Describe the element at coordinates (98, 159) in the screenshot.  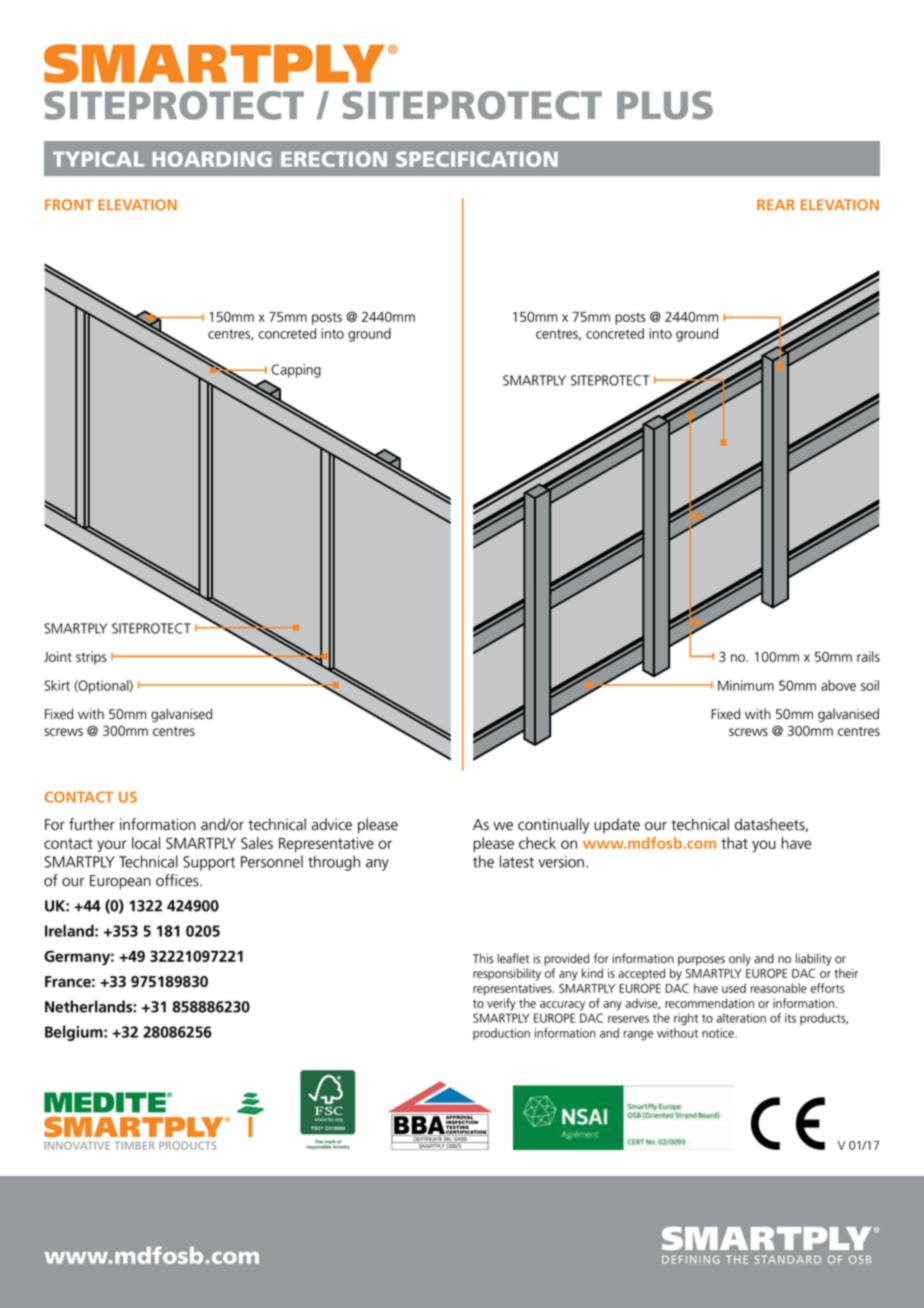
I see `TYPICAL` at that location.
